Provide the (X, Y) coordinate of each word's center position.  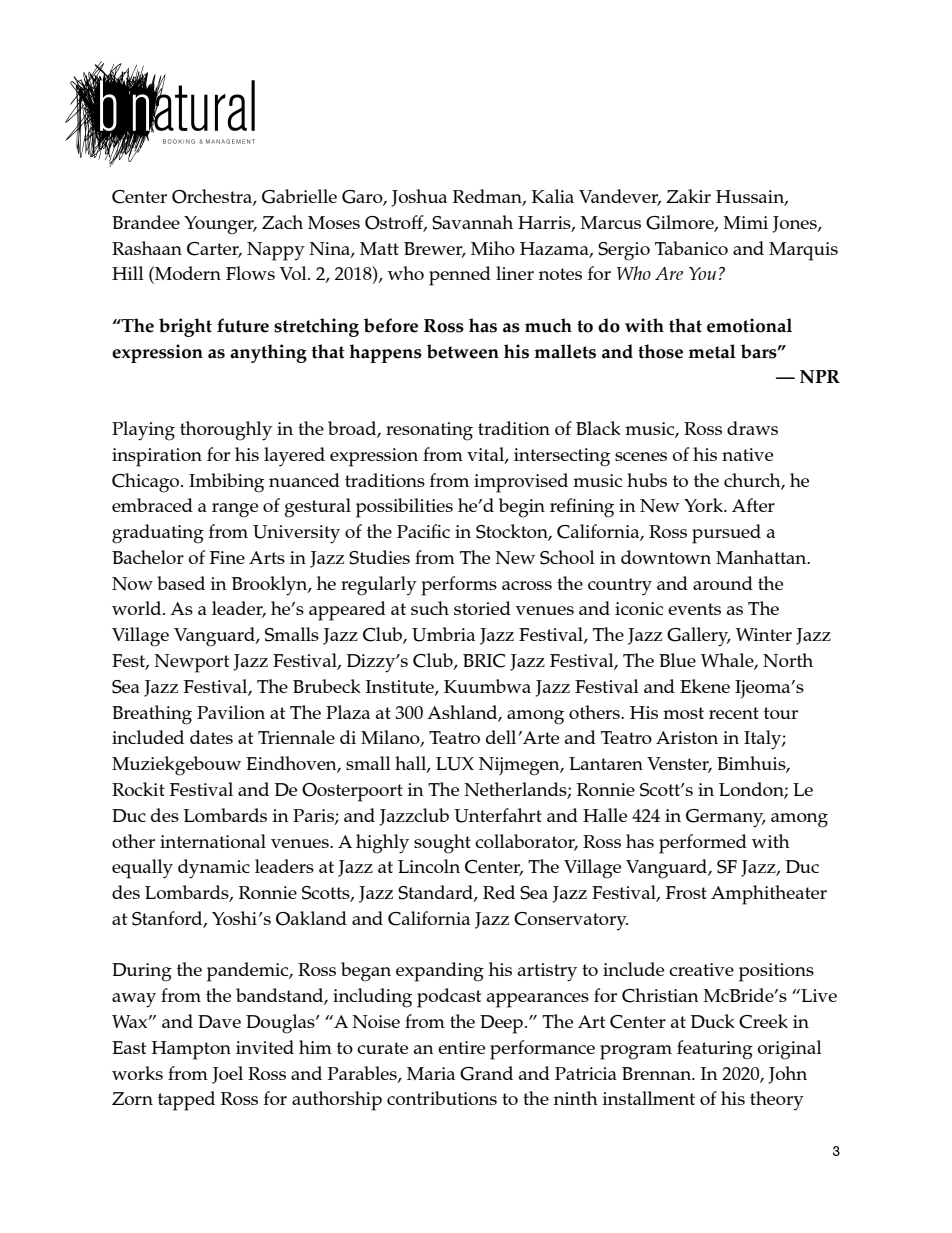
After (753, 505)
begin (522, 508)
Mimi (745, 222)
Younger (220, 225)
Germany (726, 818)
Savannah (472, 222)
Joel (227, 1075)
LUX (455, 764)
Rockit (138, 789)
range (235, 510)
